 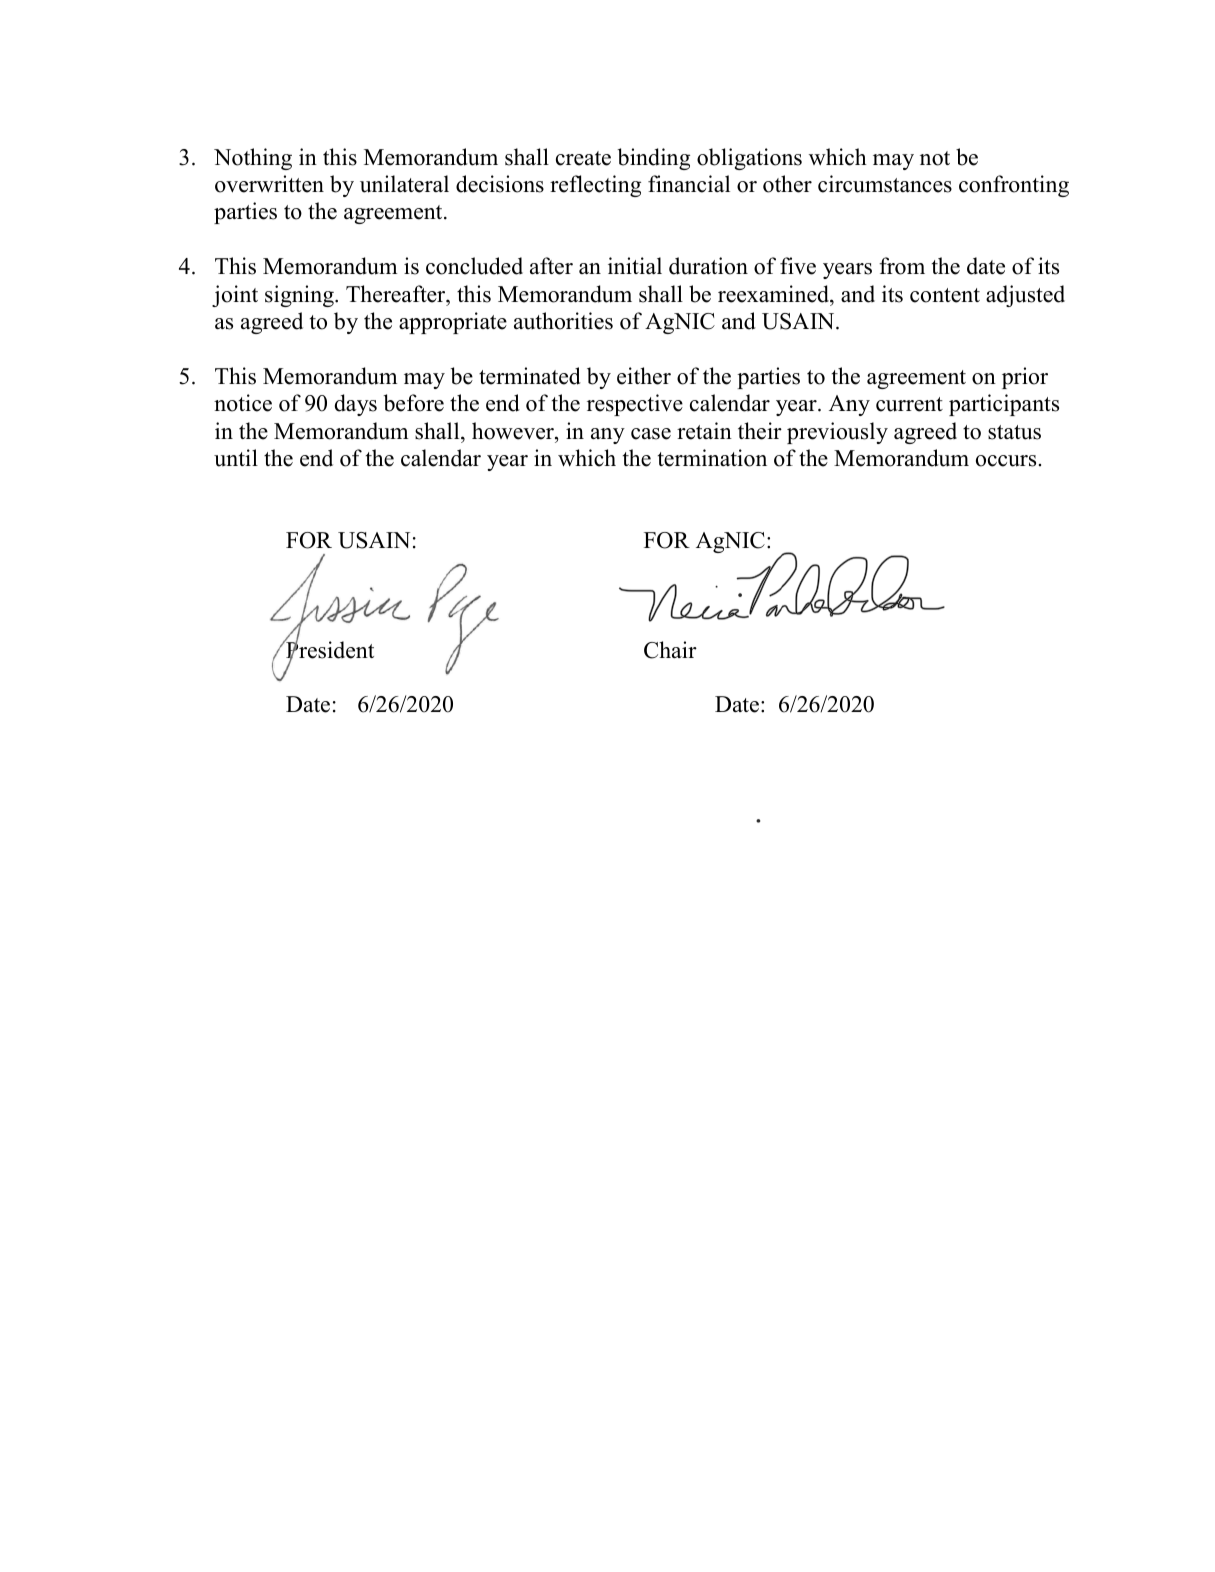 What do you see at coordinates (300, 296) in the page?
I see `signing` at bounding box center [300, 296].
